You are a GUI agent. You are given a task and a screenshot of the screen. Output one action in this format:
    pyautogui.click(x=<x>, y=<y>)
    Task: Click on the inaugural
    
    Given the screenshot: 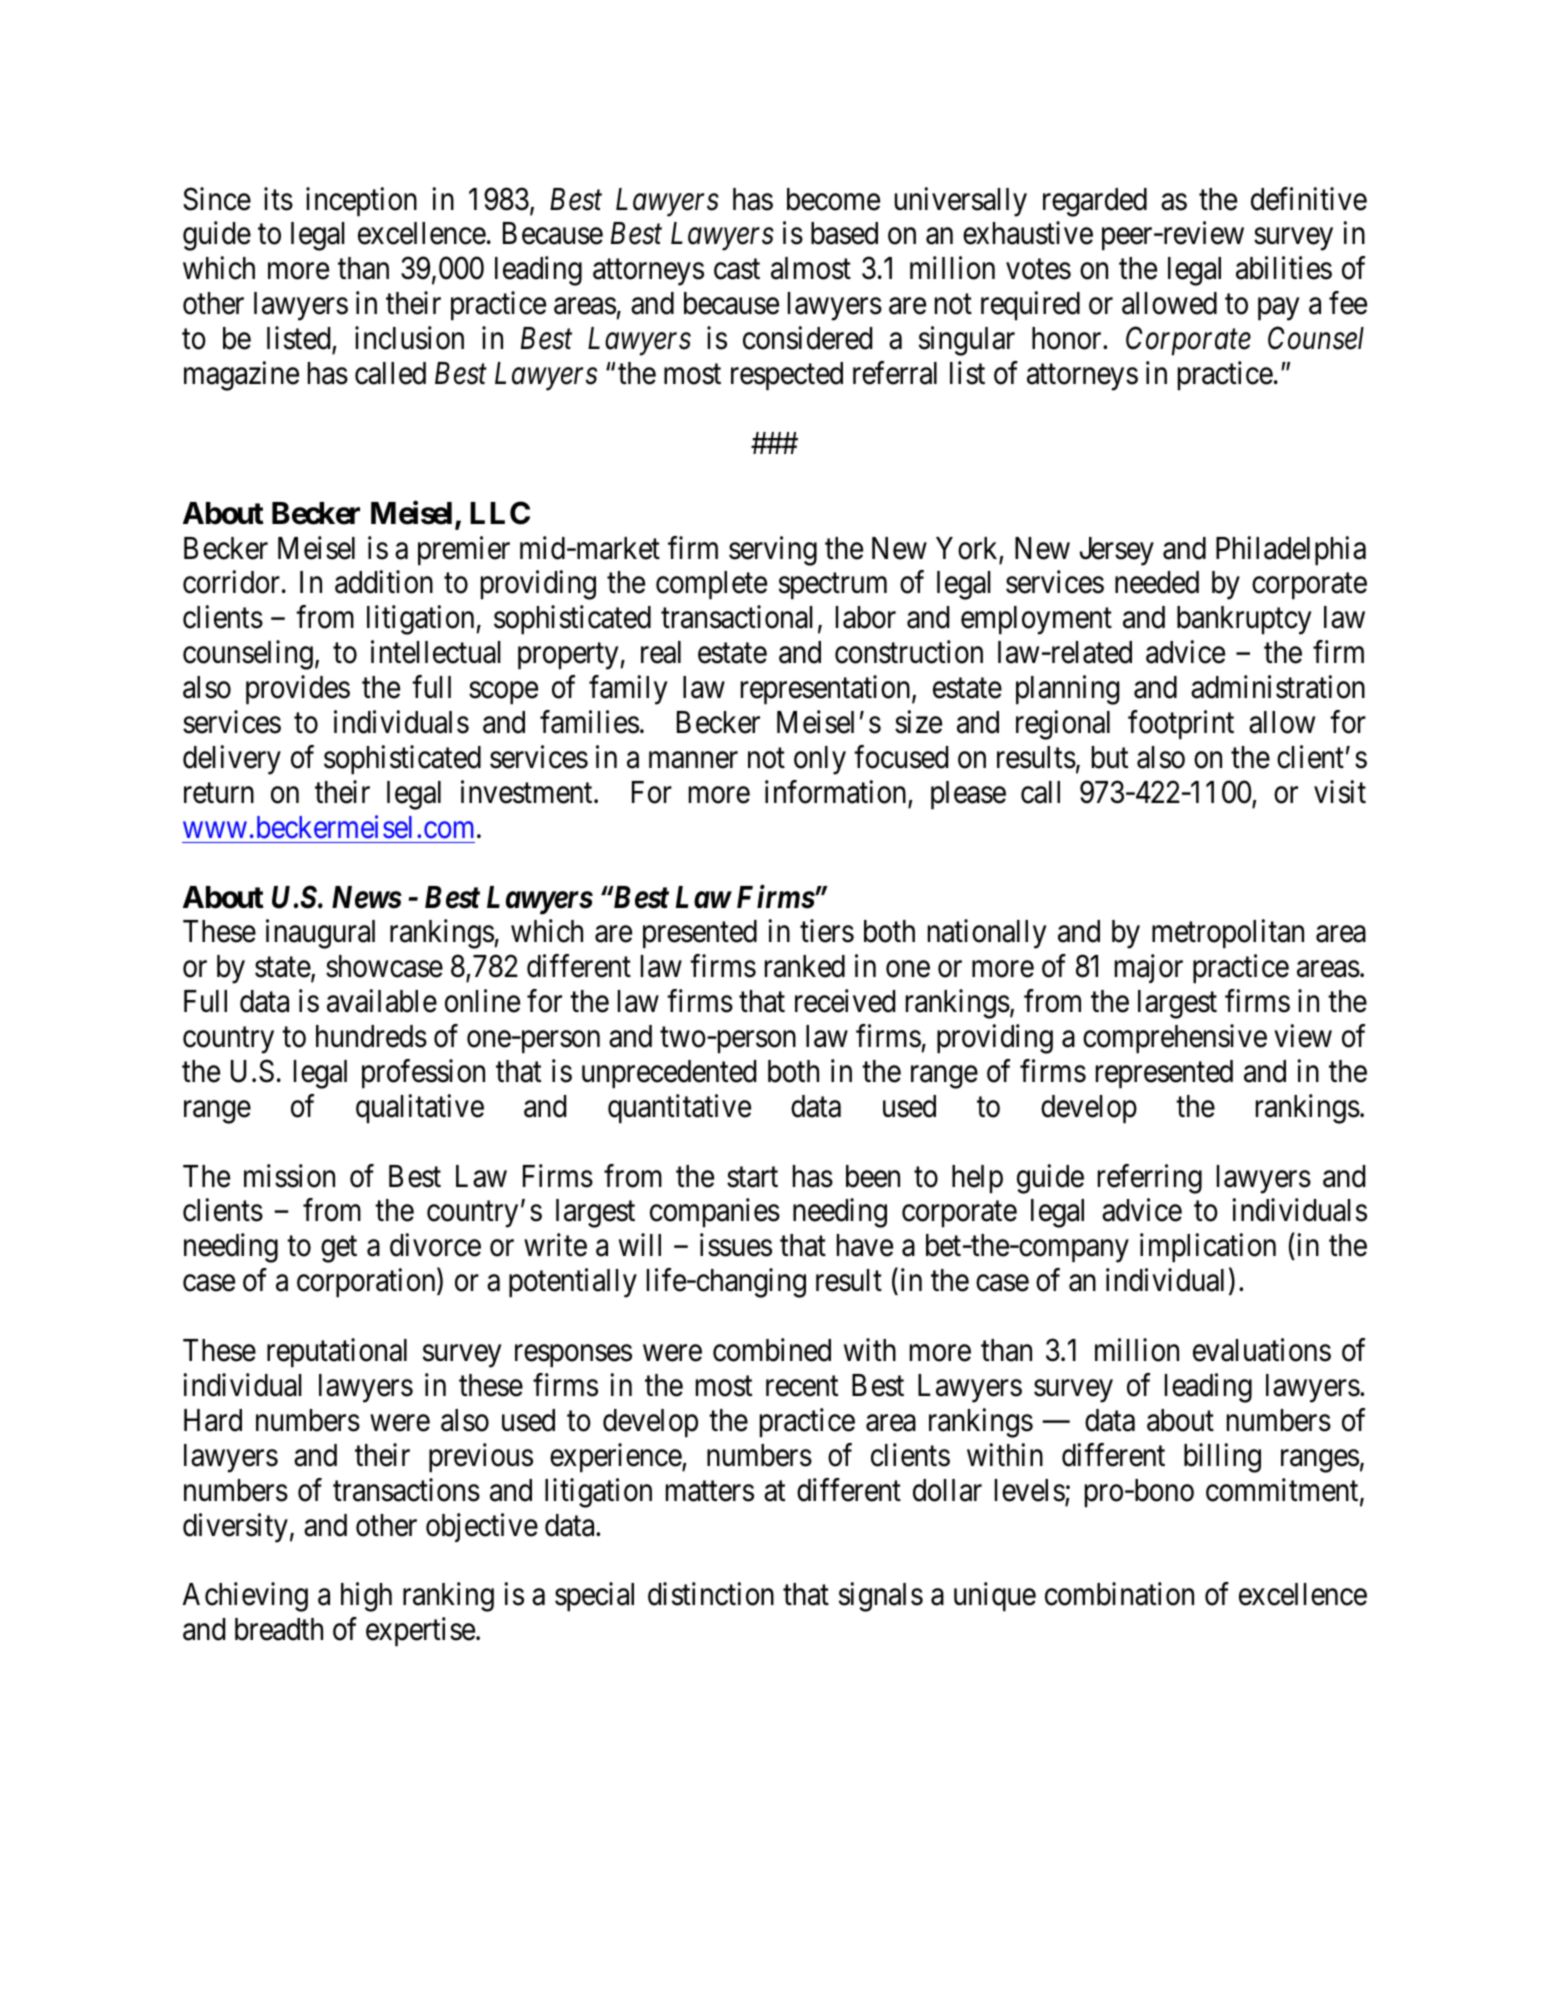 What is the action you would take?
    pyautogui.click(x=320, y=934)
